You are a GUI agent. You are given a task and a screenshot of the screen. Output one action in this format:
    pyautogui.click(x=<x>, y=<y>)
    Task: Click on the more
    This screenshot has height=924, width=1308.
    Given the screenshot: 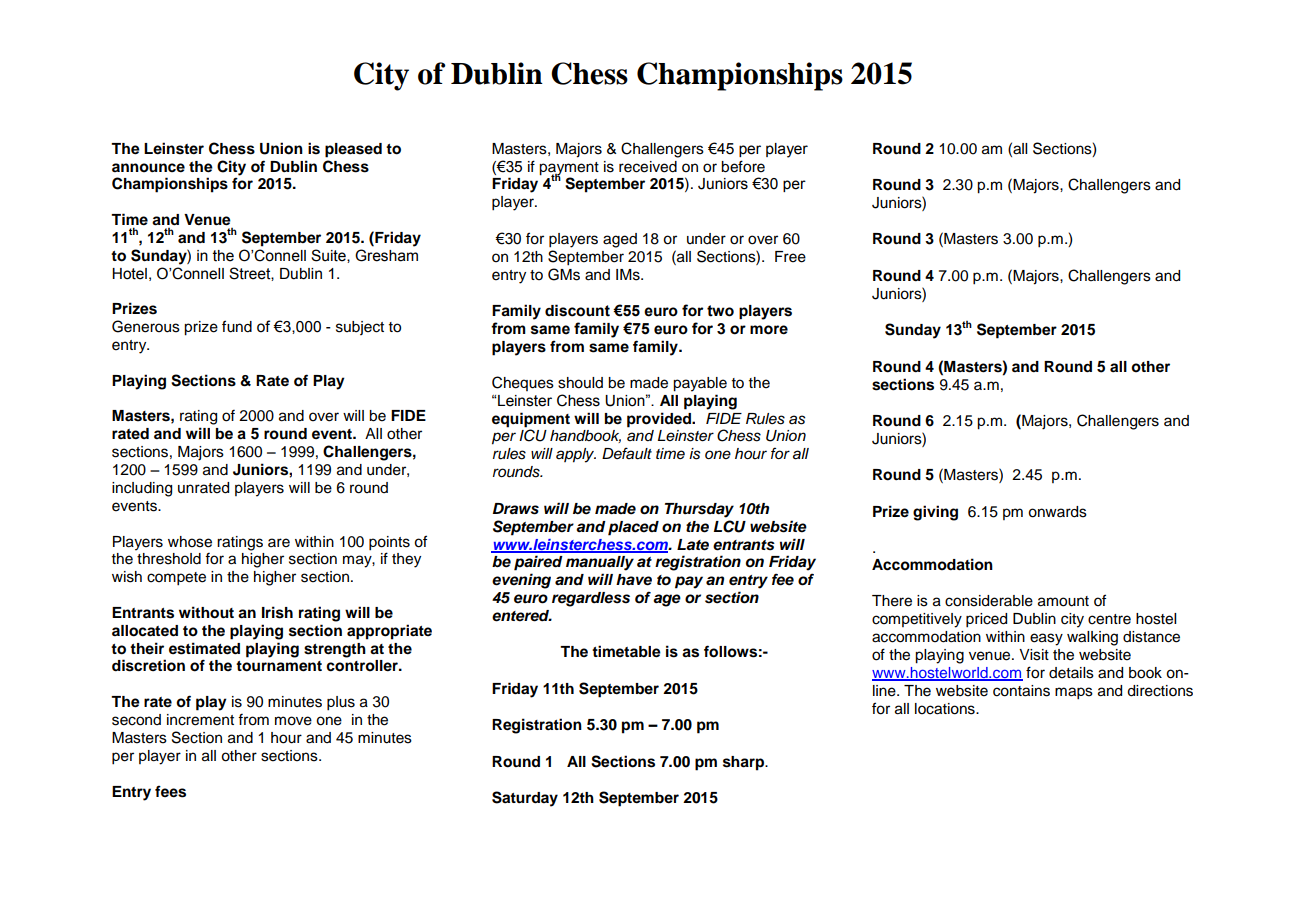 What is the action you would take?
    pyautogui.click(x=769, y=330)
